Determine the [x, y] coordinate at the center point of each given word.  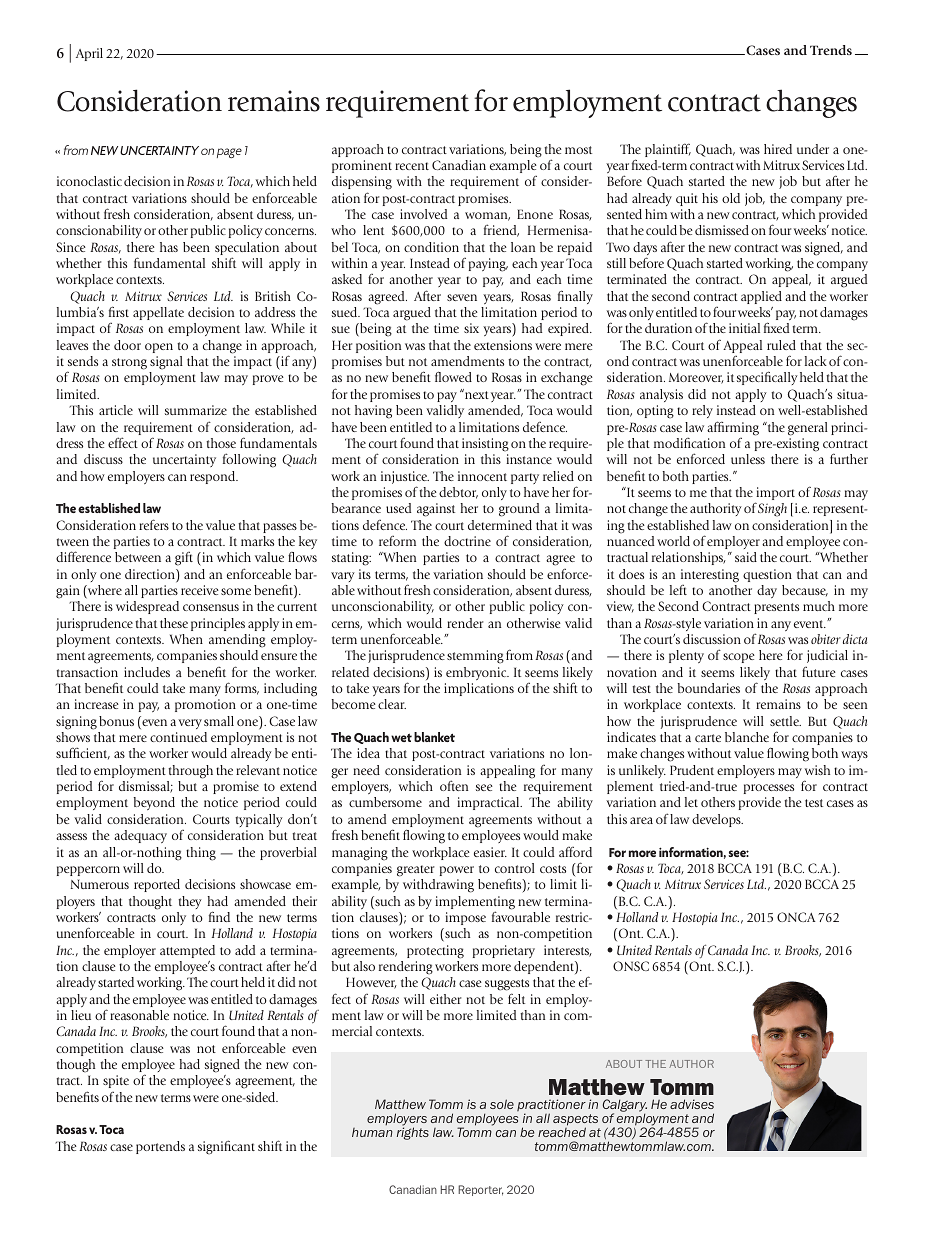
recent [412, 166]
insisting [485, 445]
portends [160, 1147]
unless [748, 459]
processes [769, 789]
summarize [196, 410]
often [454, 785]
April [89, 54]
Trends [831, 50]
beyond [154, 803]
